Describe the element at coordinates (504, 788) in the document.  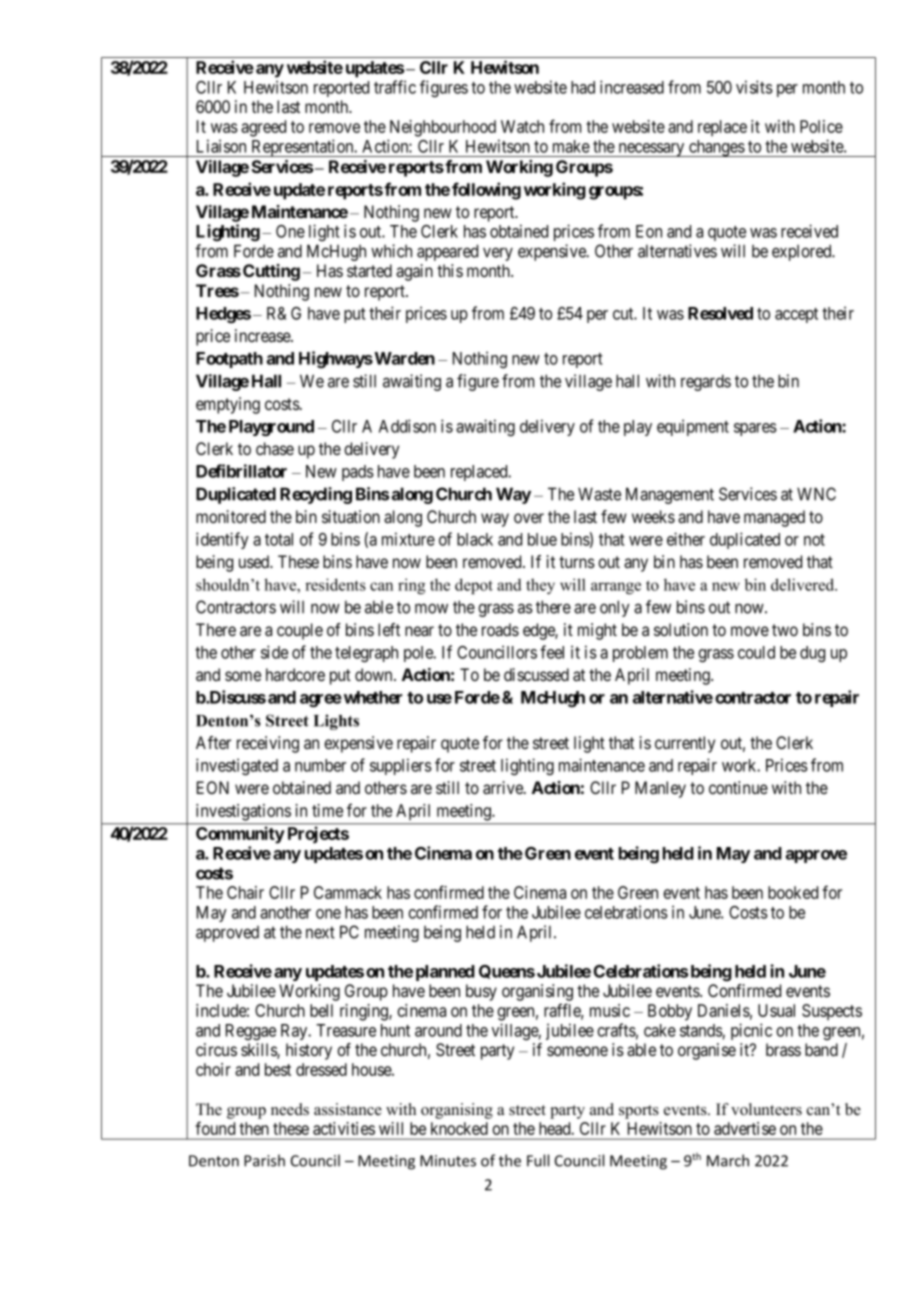
I see `arrive` at that location.
